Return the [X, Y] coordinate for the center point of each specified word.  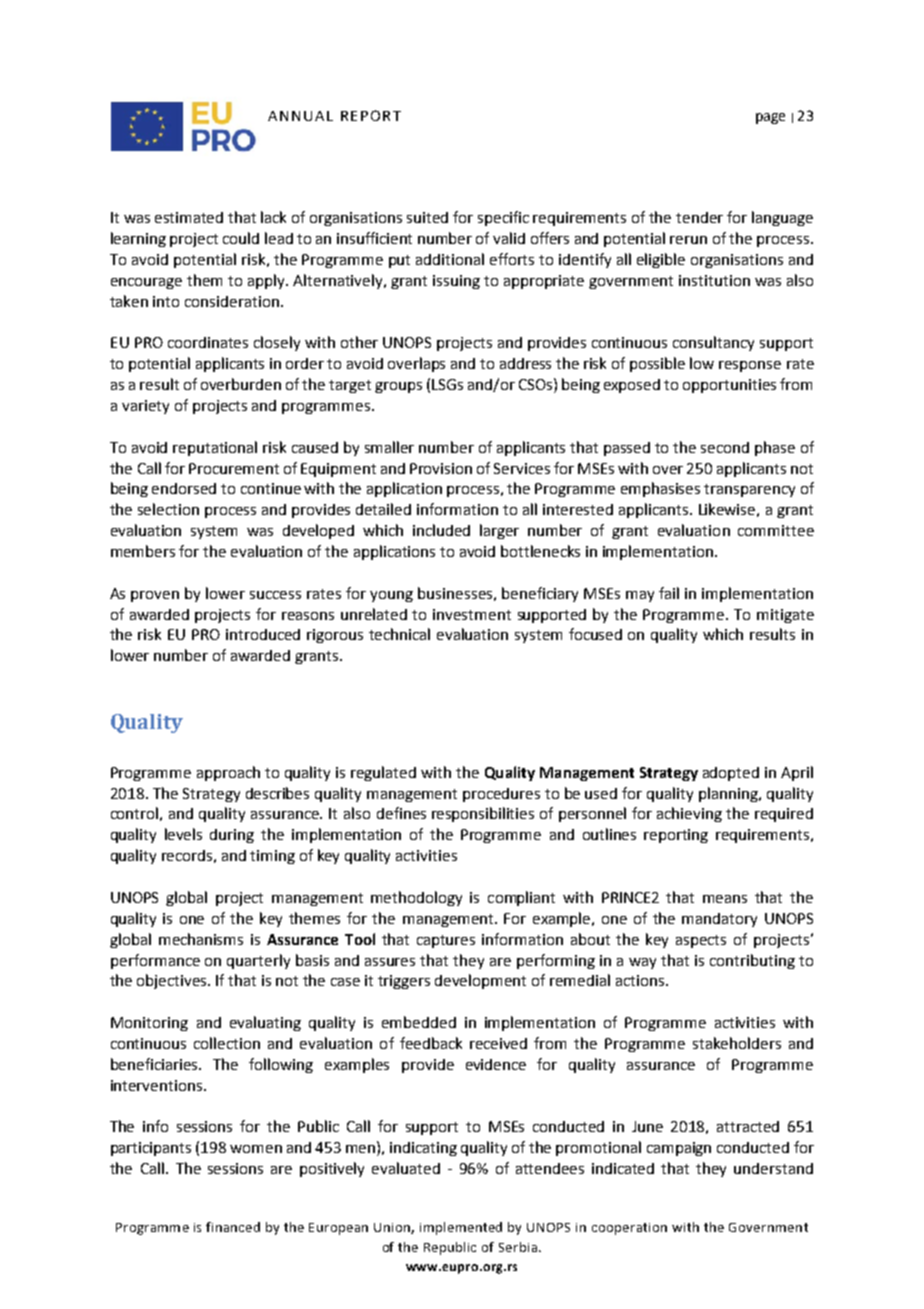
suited [427, 217]
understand [773, 1168]
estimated [189, 217]
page [770, 118]
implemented [461, 1228]
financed [233, 1227]
